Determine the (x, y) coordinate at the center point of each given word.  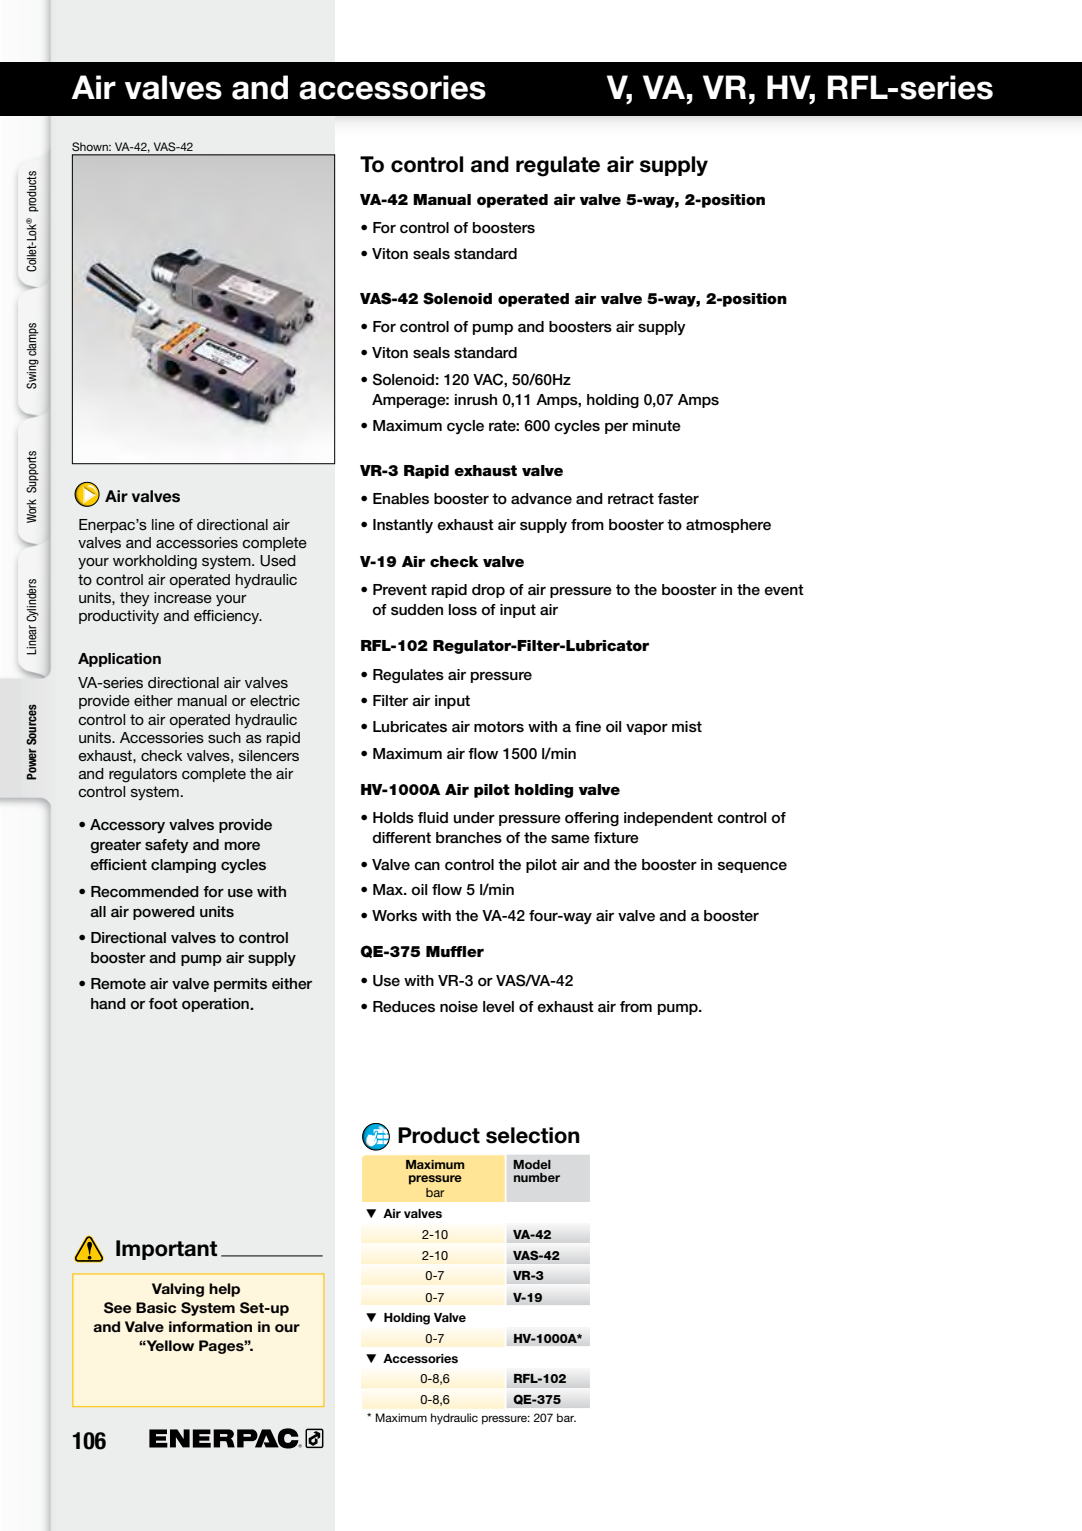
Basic (156, 1307)
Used (278, 561)
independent (668, 819)
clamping (183, 866)
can (427, 866)
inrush (476, 400)
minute (656, 426)
